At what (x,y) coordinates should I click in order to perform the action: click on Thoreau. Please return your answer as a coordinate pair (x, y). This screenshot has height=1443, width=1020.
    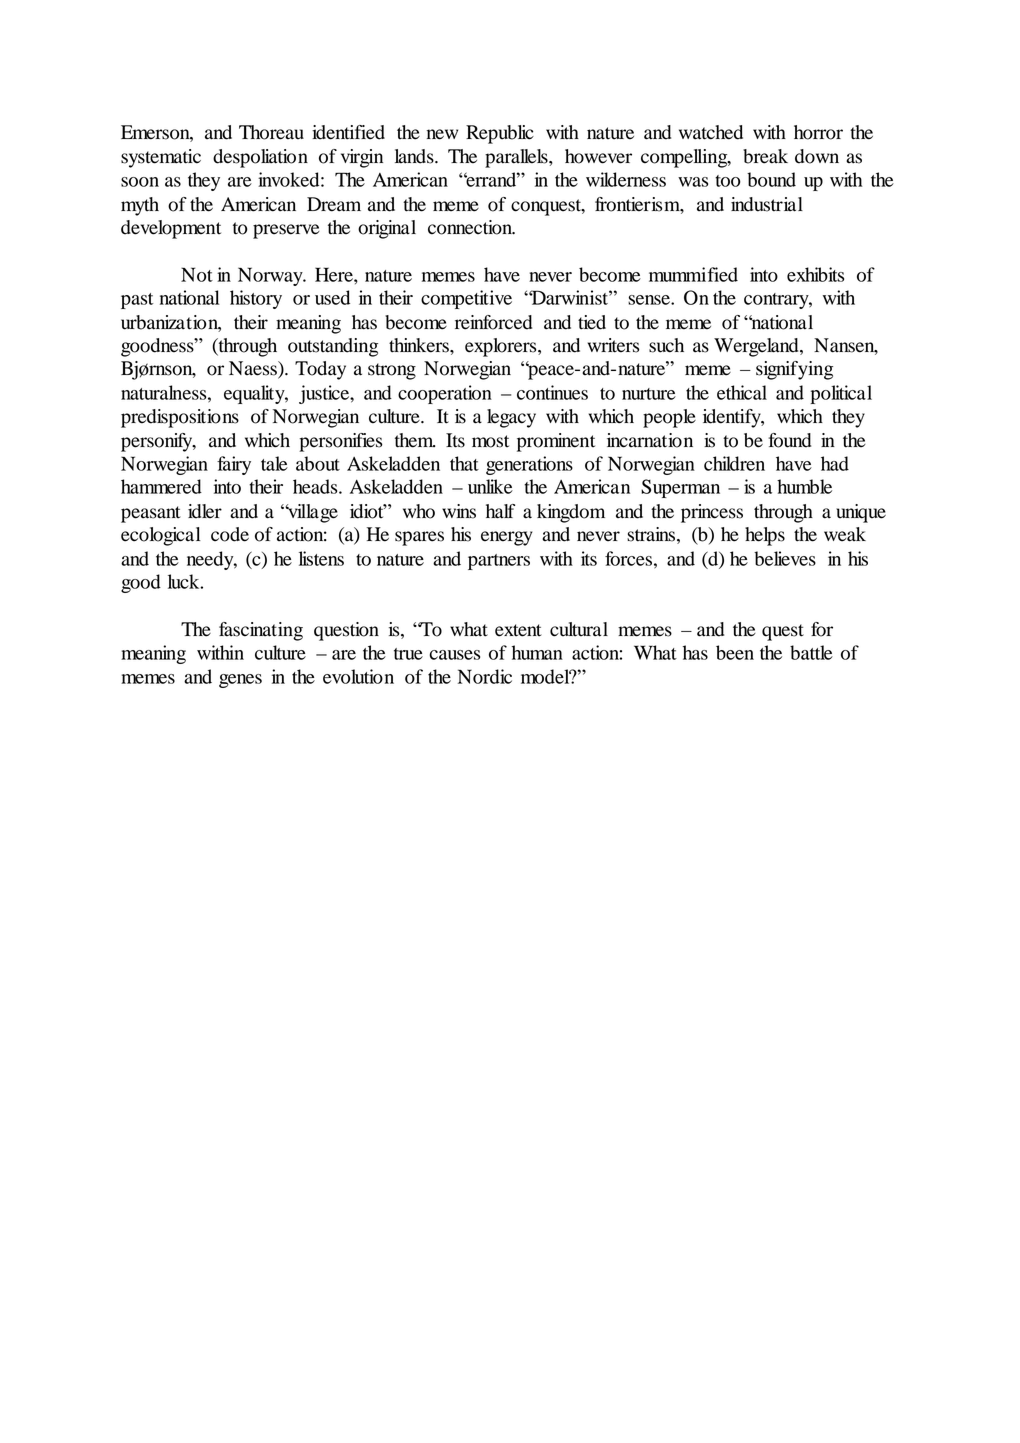
    Looking at the image, I should click on (271, 132).
